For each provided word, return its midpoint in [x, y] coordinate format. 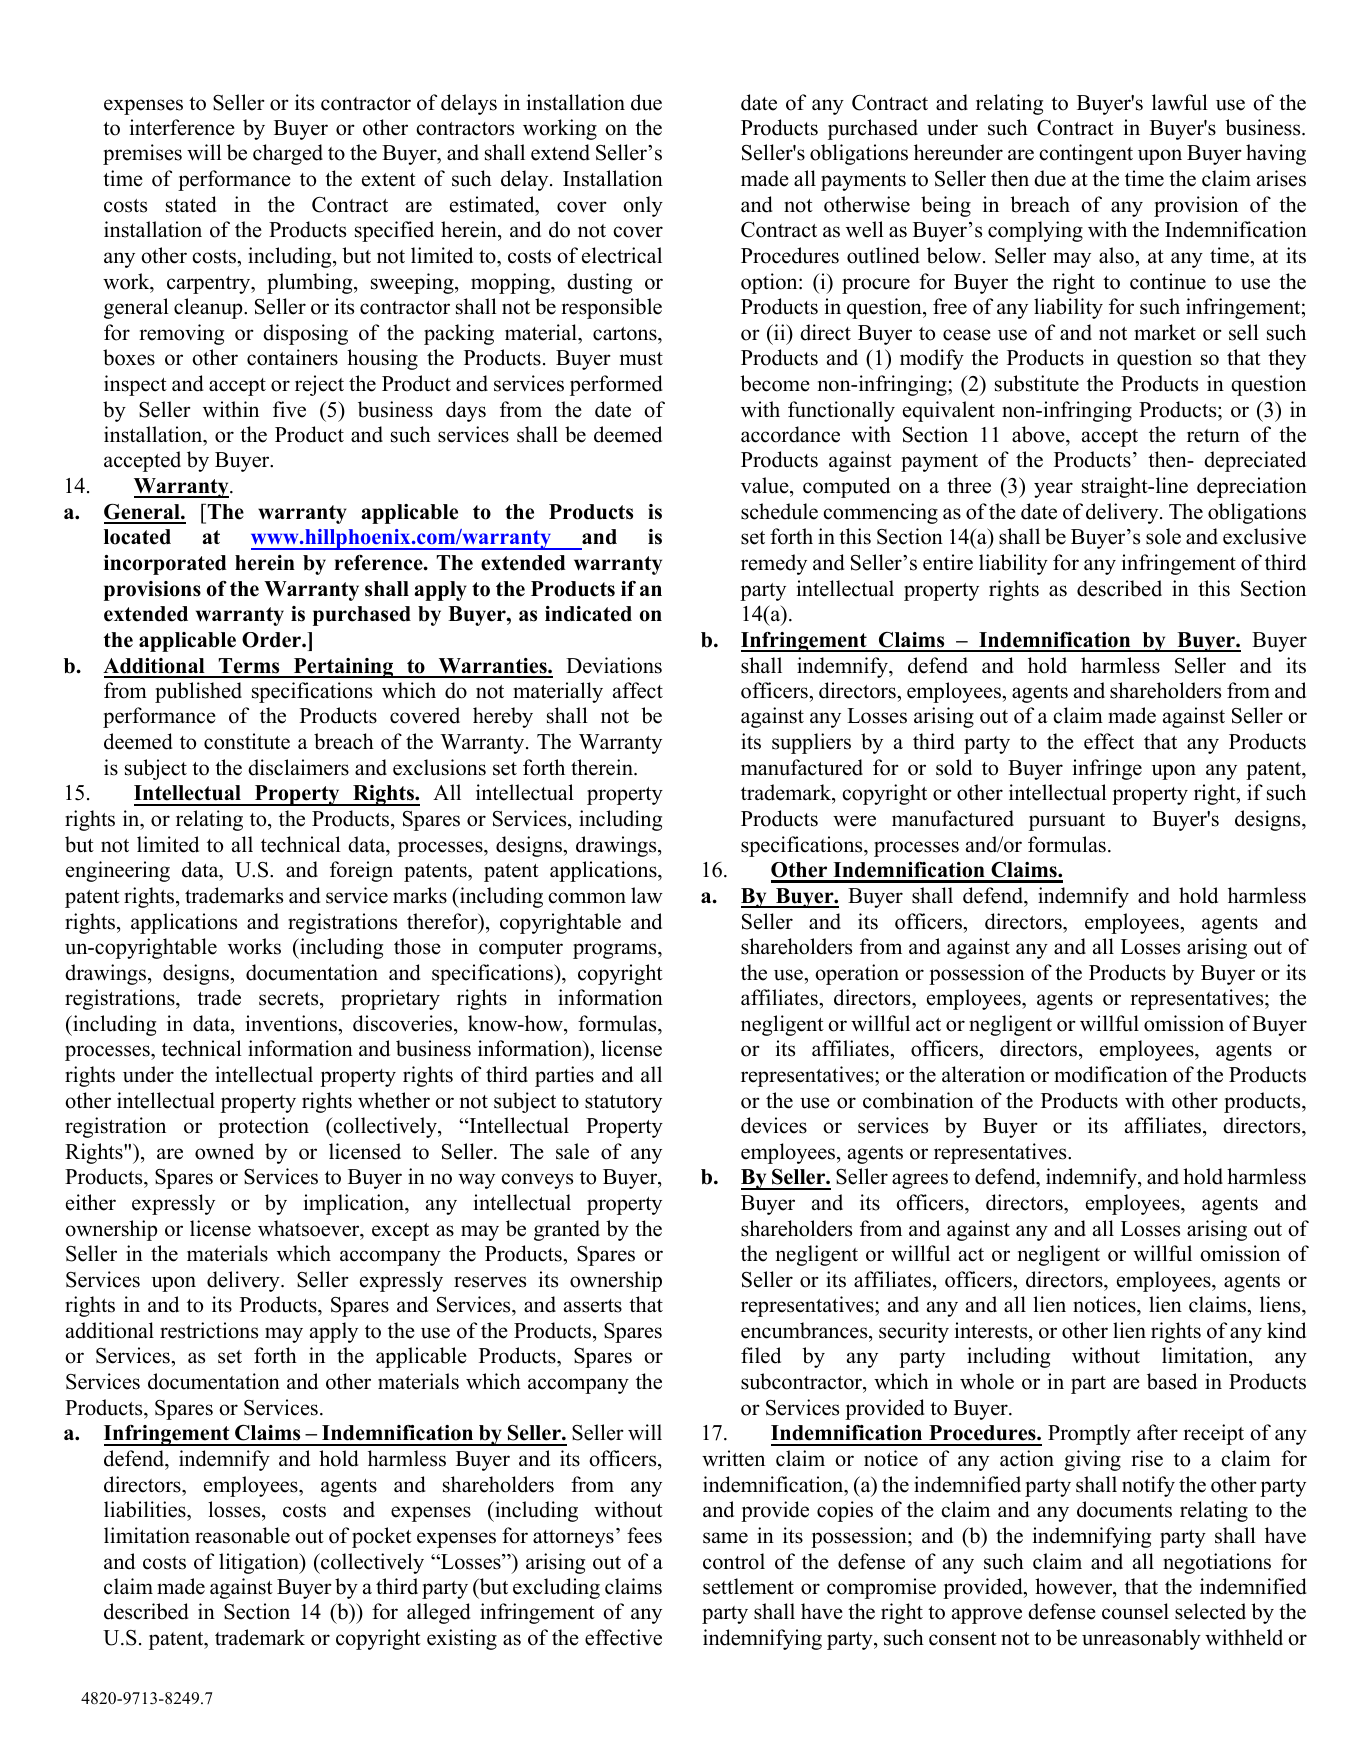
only [643, 206]
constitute [247, 741]
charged [288, 154]
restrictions [209, 1330]
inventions [292, 1023]
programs [616, 951]
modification [1111, 1074]
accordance [790, 434]
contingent [1086, 154]
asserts [593, 1306]
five [289, 409]
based [1172, 1381]
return [1213, 436]
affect [638, 690]
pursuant [1067, 822]
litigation [260, 1563]
